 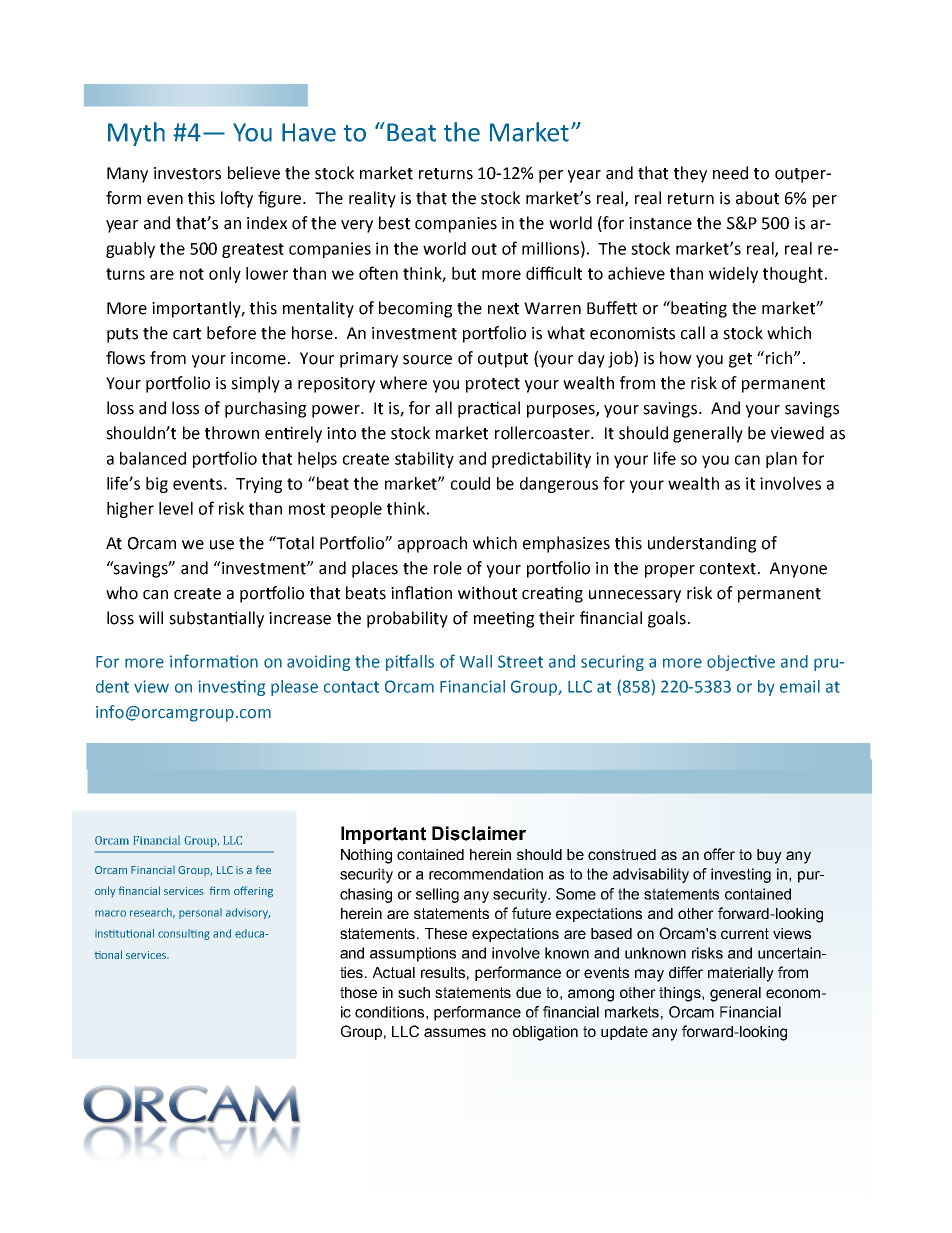 What do you see at coordinates (294, 688) in the screenshot?
I see `please` at bounding box center [294, 688].
